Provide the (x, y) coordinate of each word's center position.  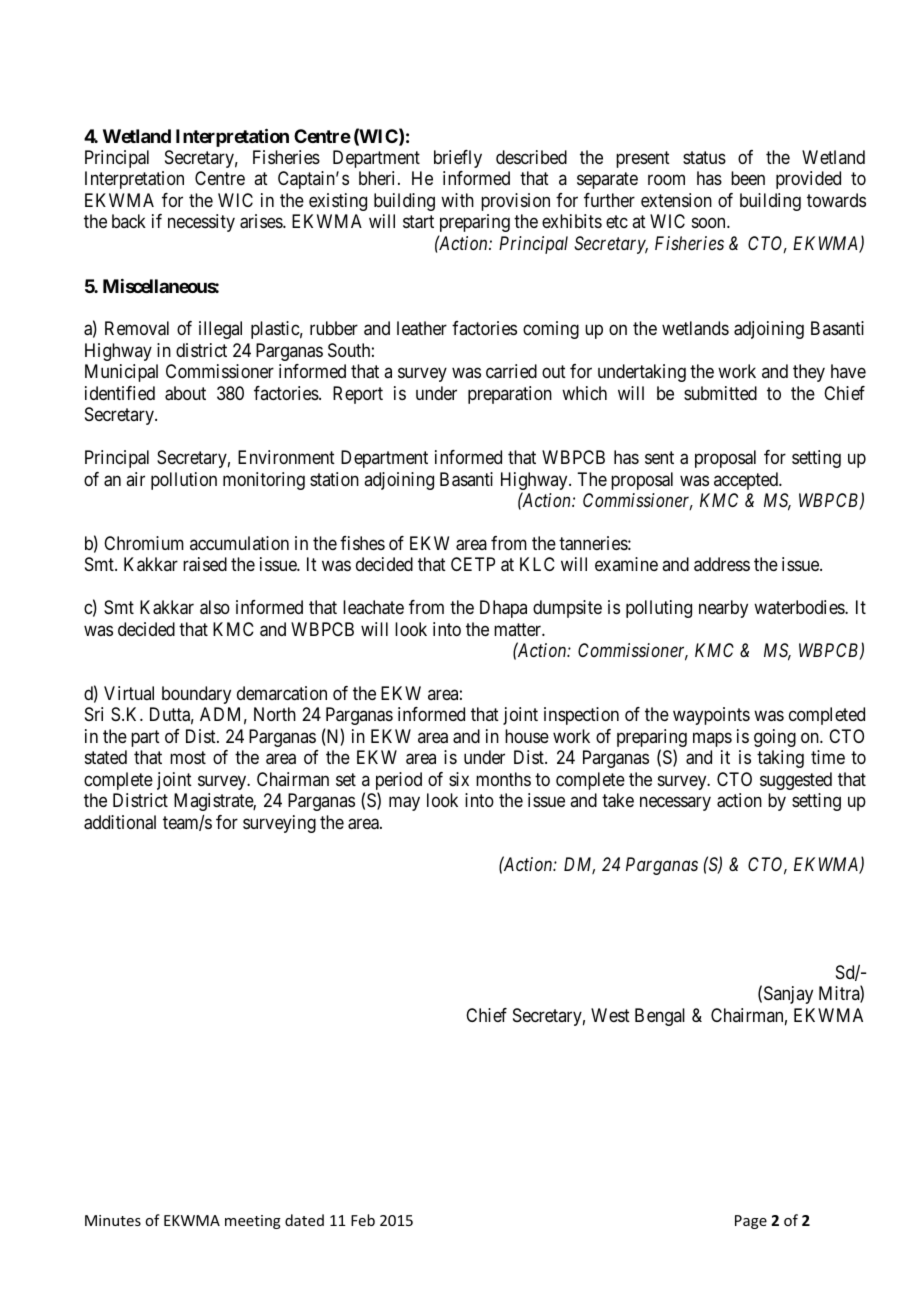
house (527, 736)
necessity (201, 223)
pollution (184, 481)
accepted (747, 481)
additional (120, 822)
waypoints (711, 716)
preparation (510, 395)
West (610, 1015)
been (748, 178)
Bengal (660, 1017)
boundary (196, 695)
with (457, 200)
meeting (253, 1222)
